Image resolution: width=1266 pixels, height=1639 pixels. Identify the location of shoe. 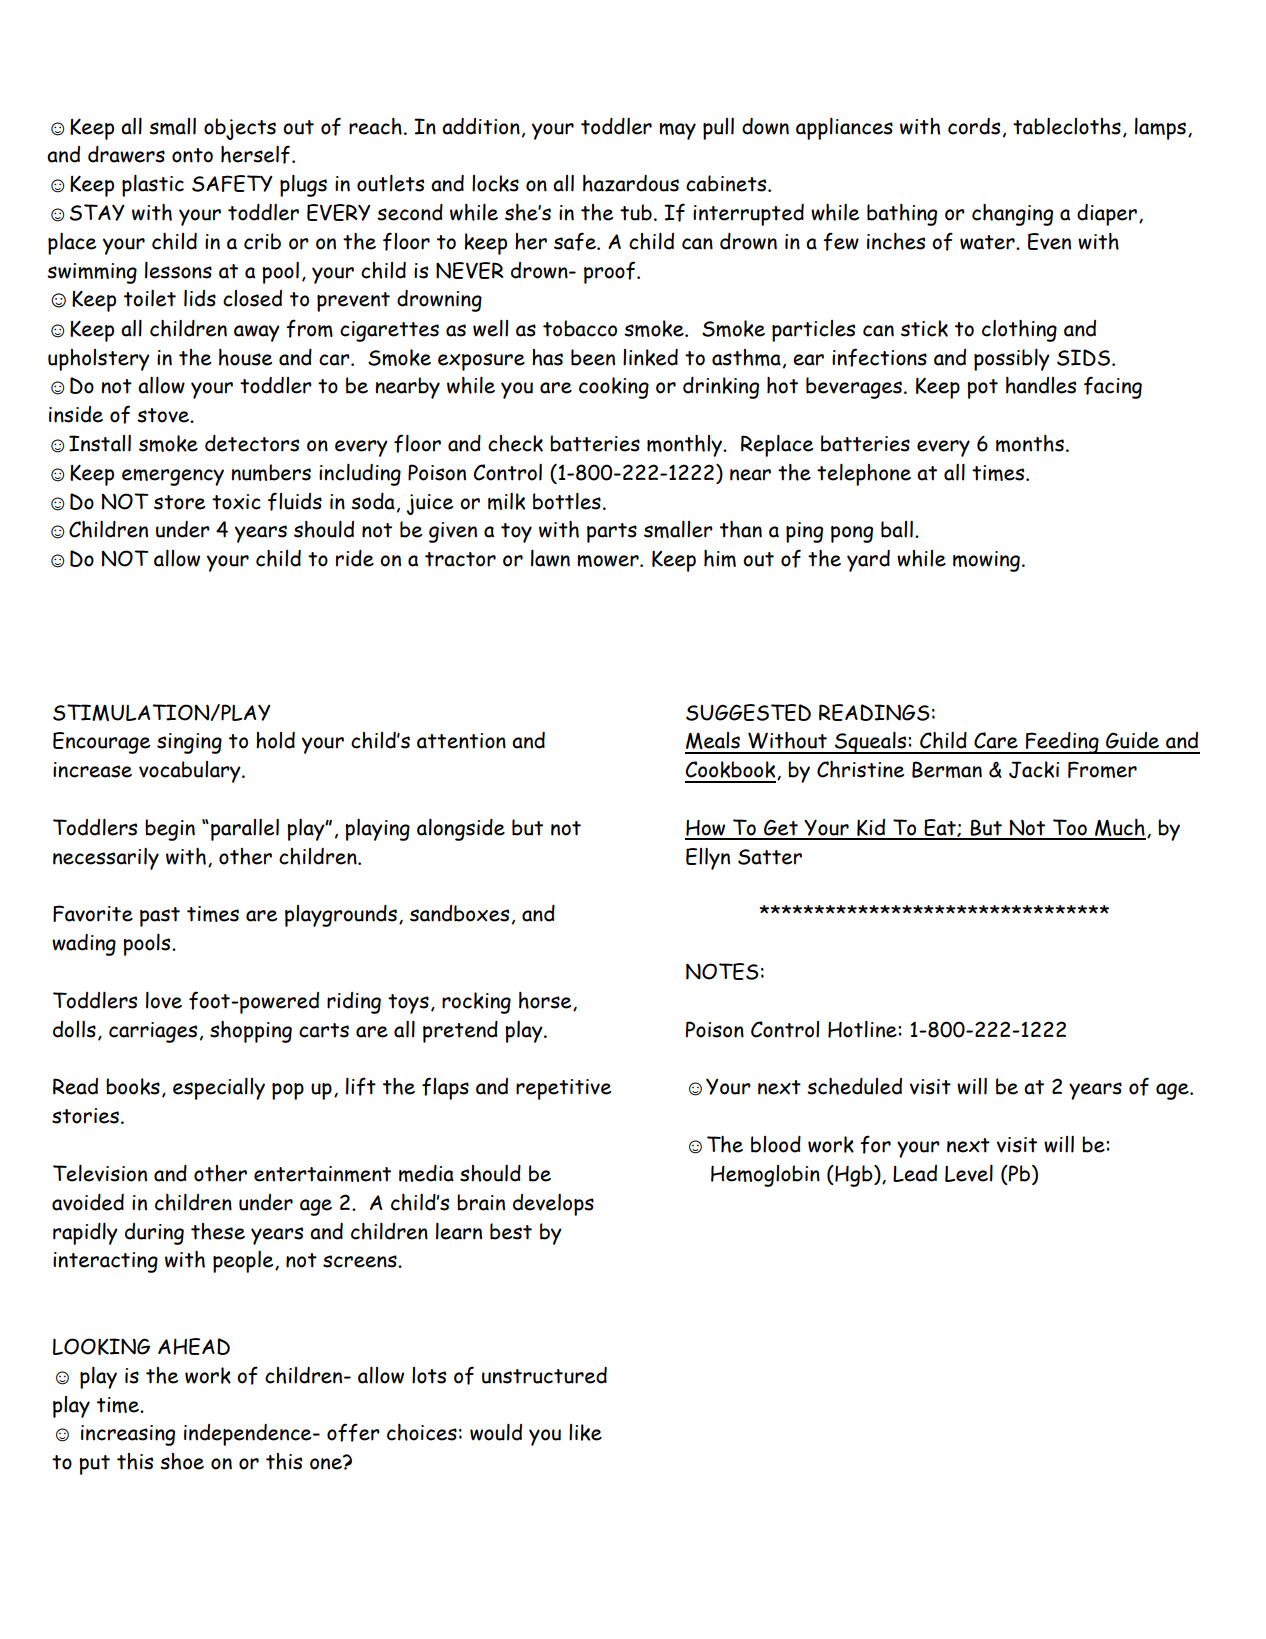
(182, 1461).
